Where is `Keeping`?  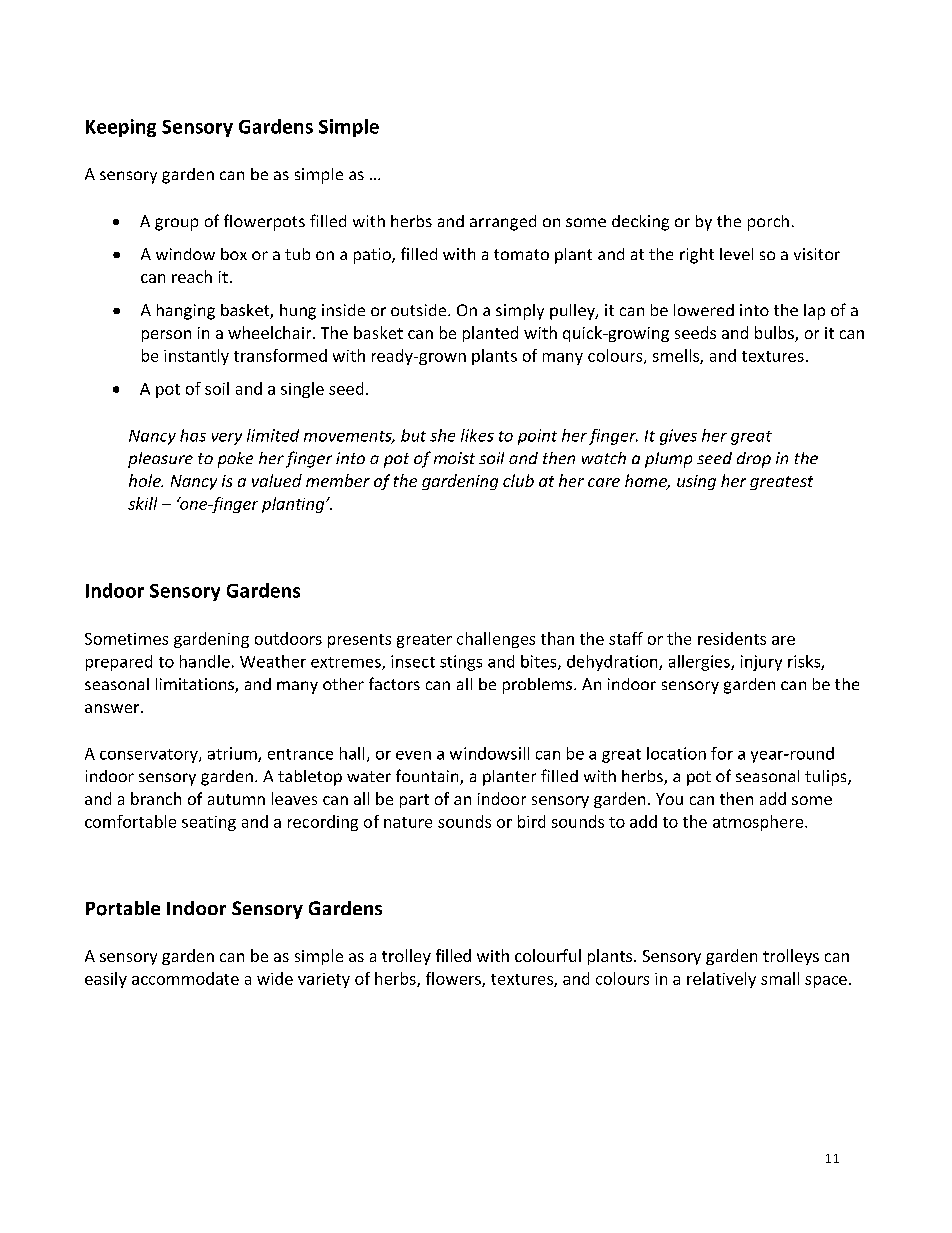
Keeping is located at coordinates (121, 128).
